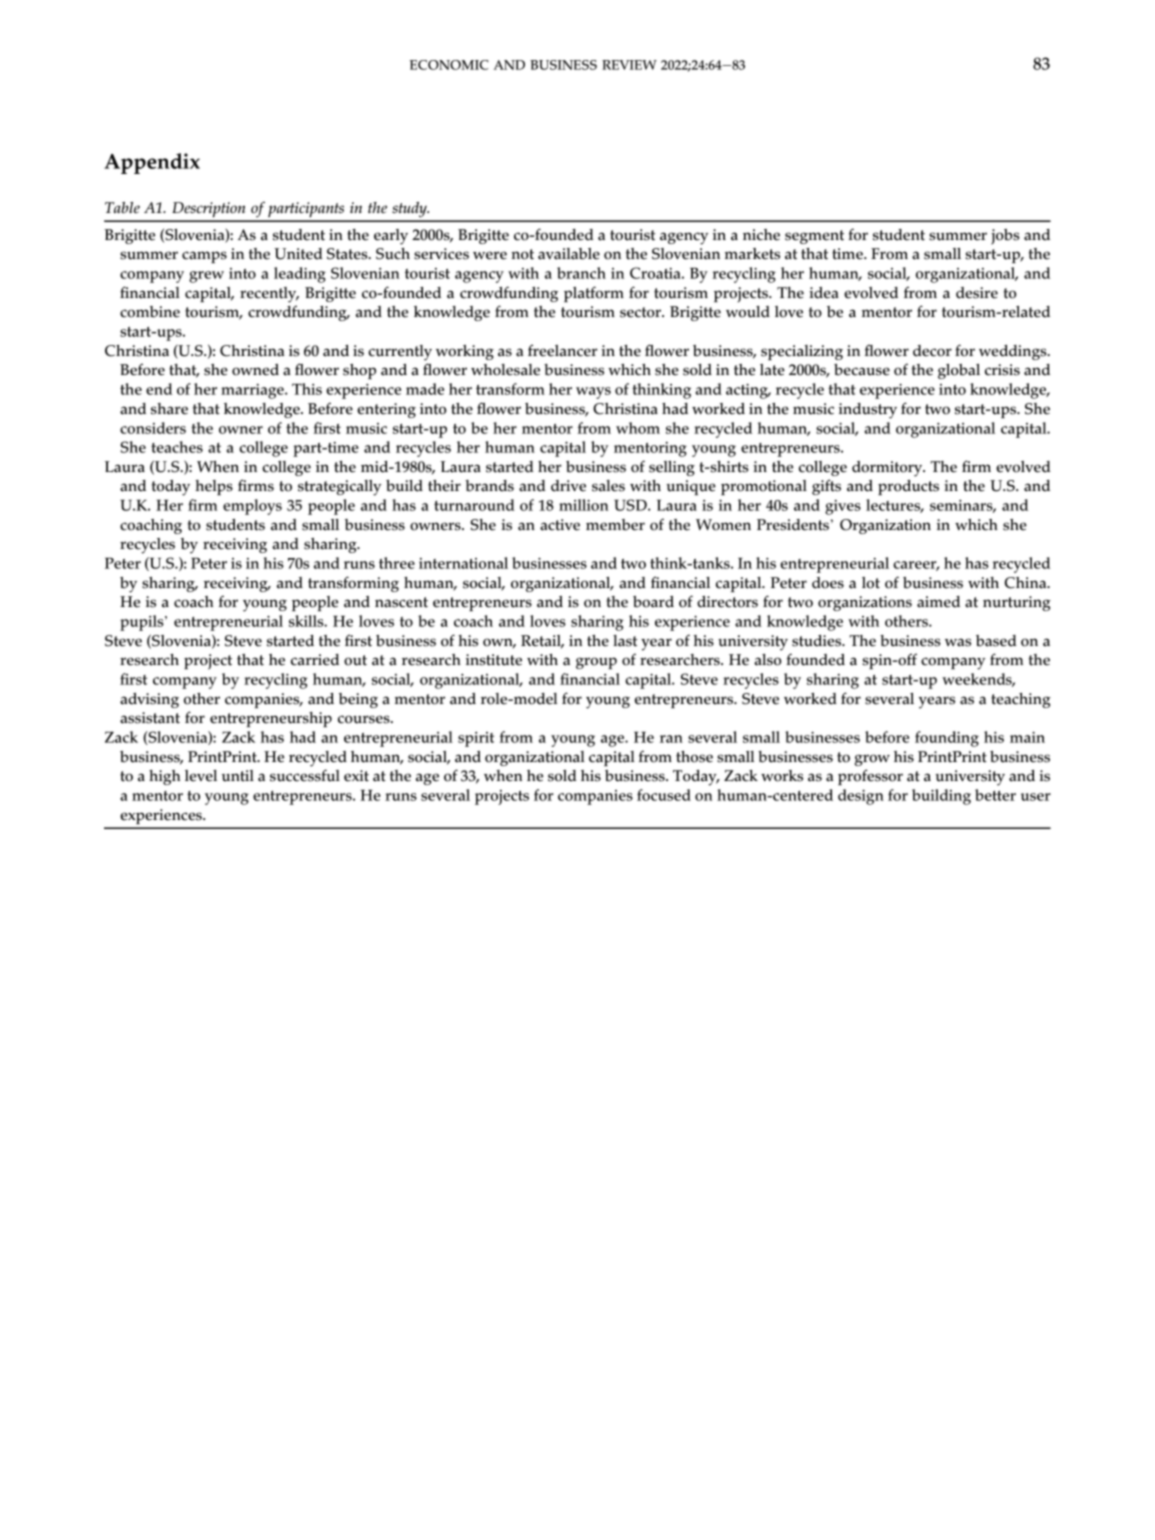  Describe the element at coordinates (238, 776) in the image. I see `until` at that location.
